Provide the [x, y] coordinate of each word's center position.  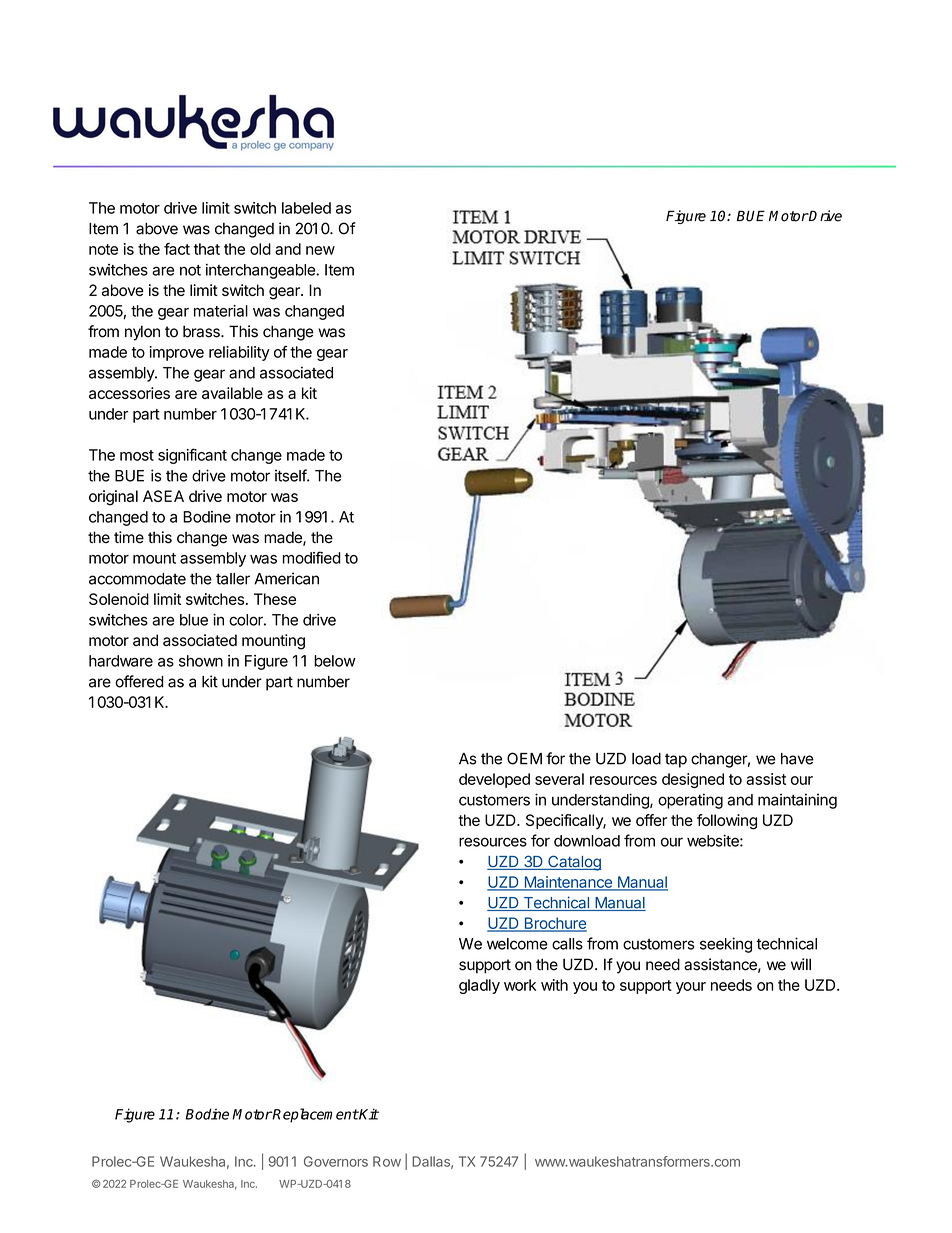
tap [676, 760]
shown [201, 661]
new [320, 250]
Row [387, 1161]
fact [177, 249]
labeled [306, 208]
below [335, 661]
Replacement [315, 1115]
